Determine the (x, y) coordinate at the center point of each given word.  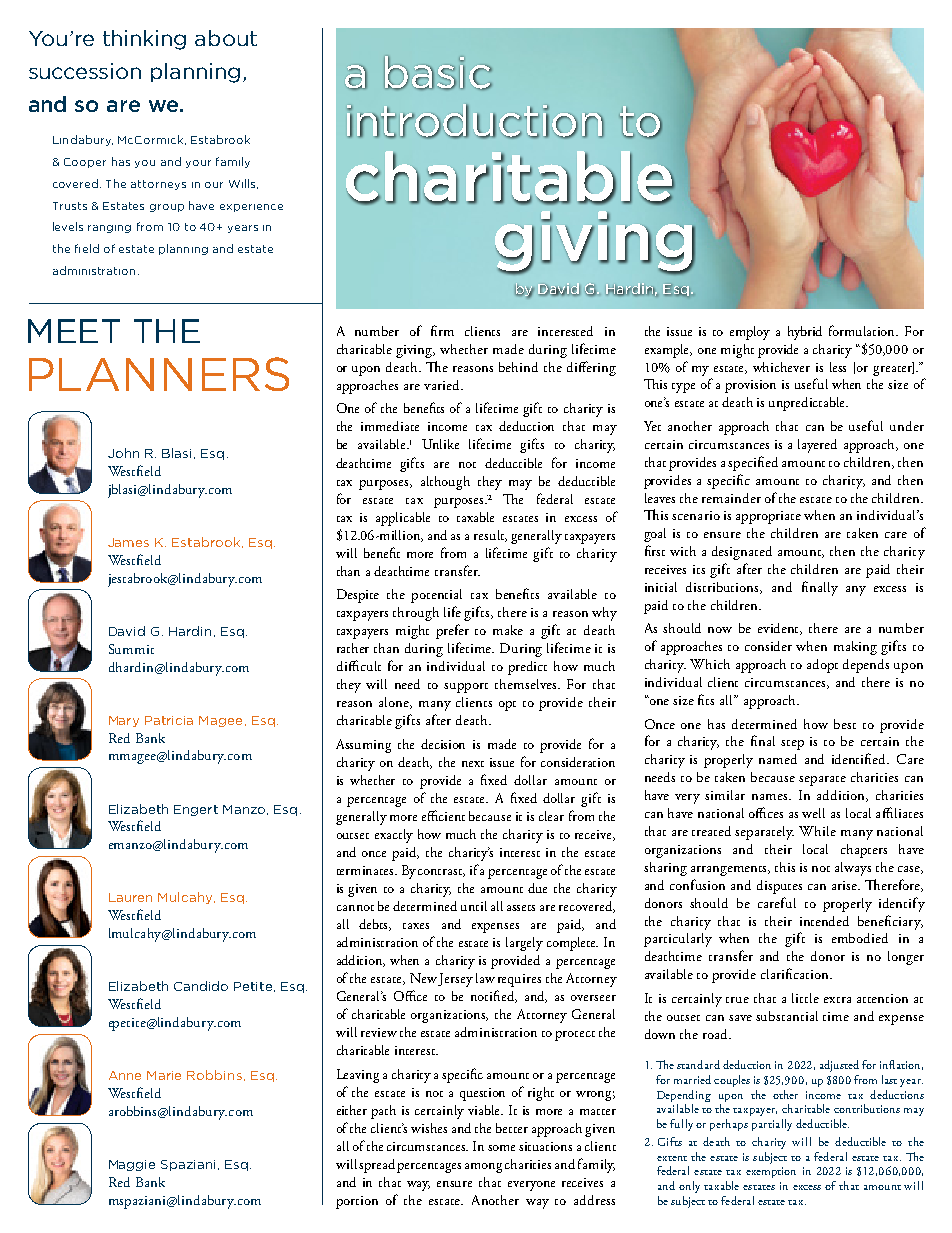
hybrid (805, 333)
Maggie (132, 1165)
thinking (144, 40)
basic (438, 73)
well (813, 813)
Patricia (169, 720)
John (123, 453)
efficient (443, 815)
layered (817, 446)
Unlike (440, 444)
